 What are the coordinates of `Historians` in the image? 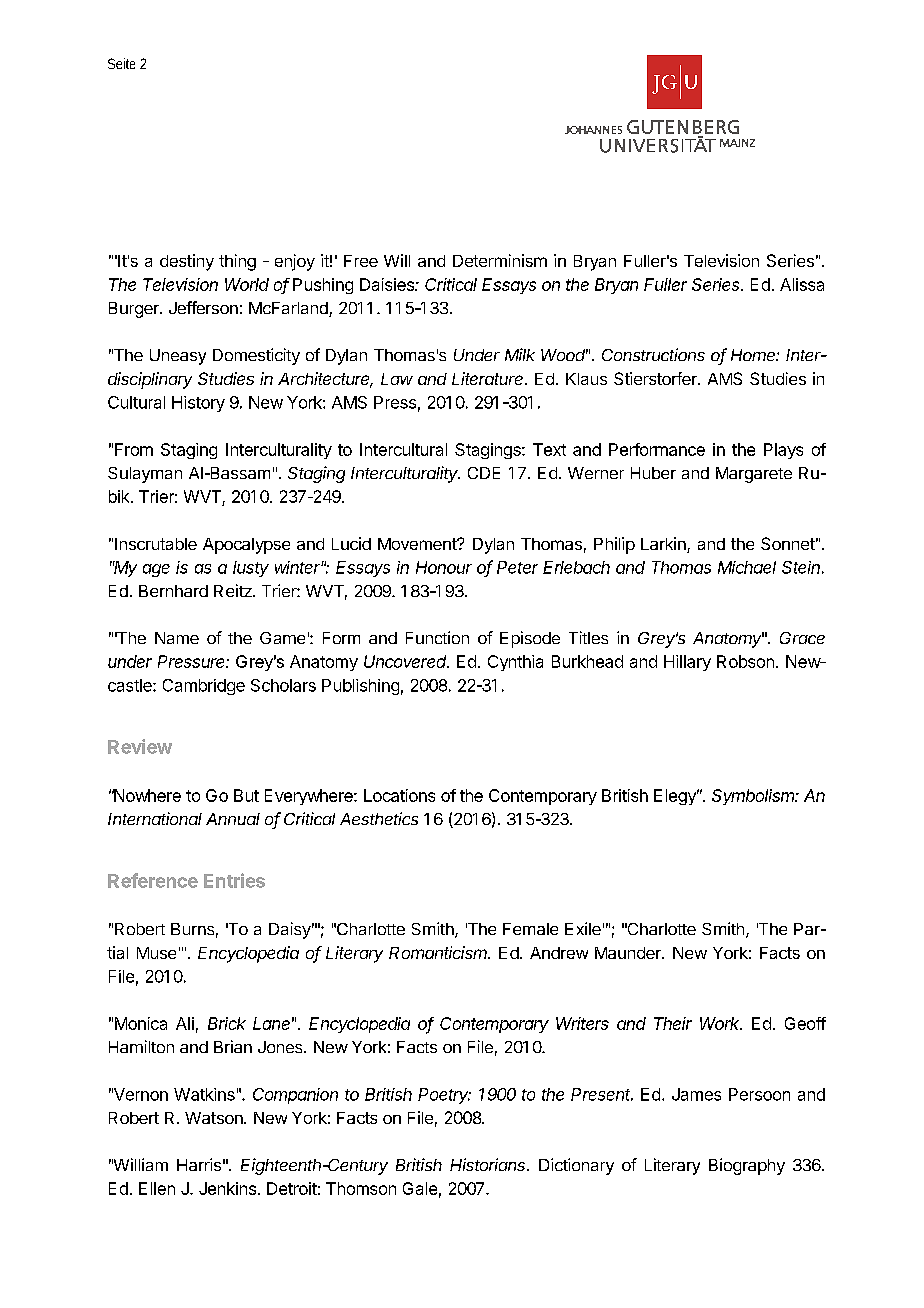 It's located at (489, 1164).
